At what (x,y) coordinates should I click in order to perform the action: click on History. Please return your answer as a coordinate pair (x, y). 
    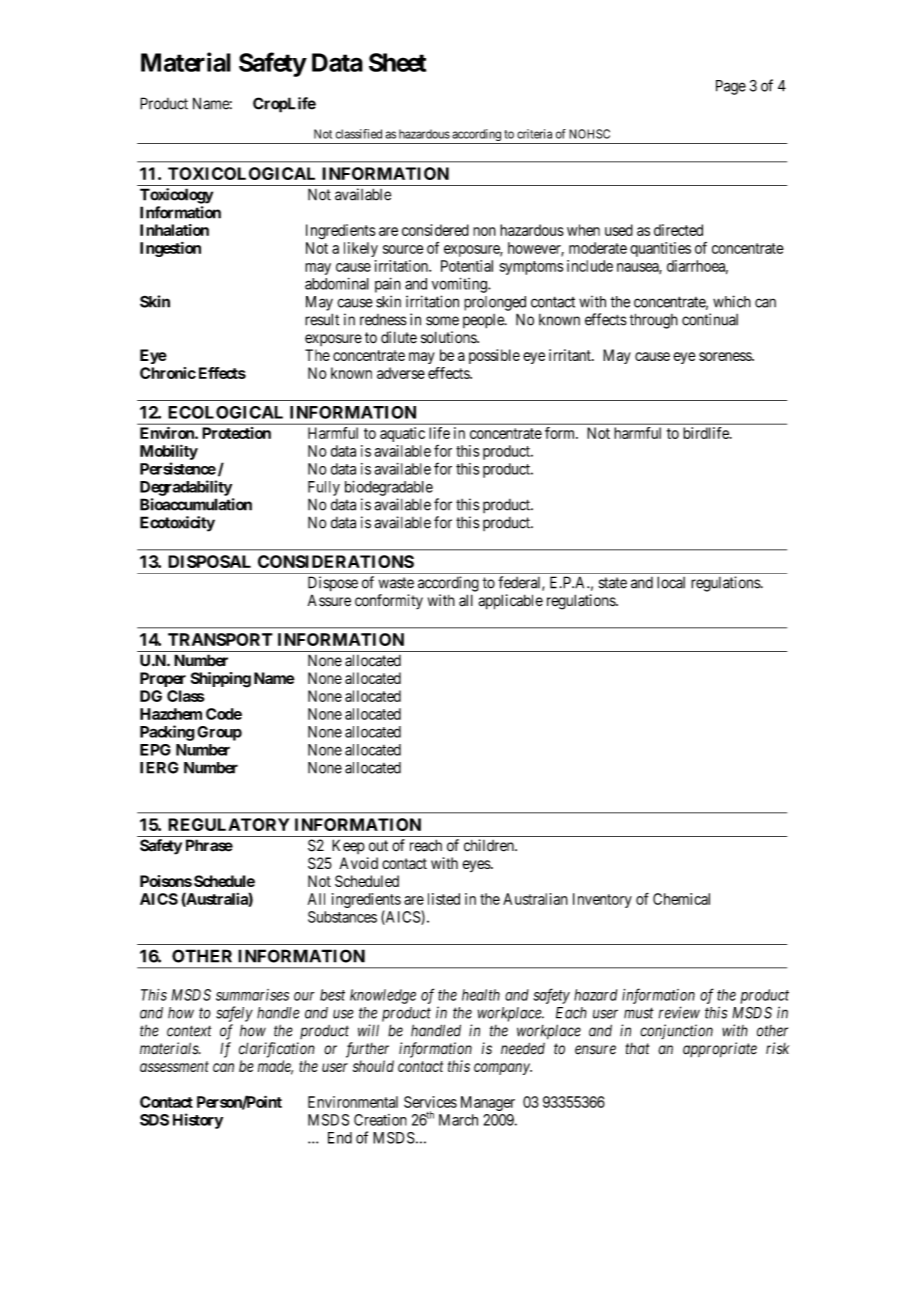
    Looking at the image, I should click on (198, 1121).
